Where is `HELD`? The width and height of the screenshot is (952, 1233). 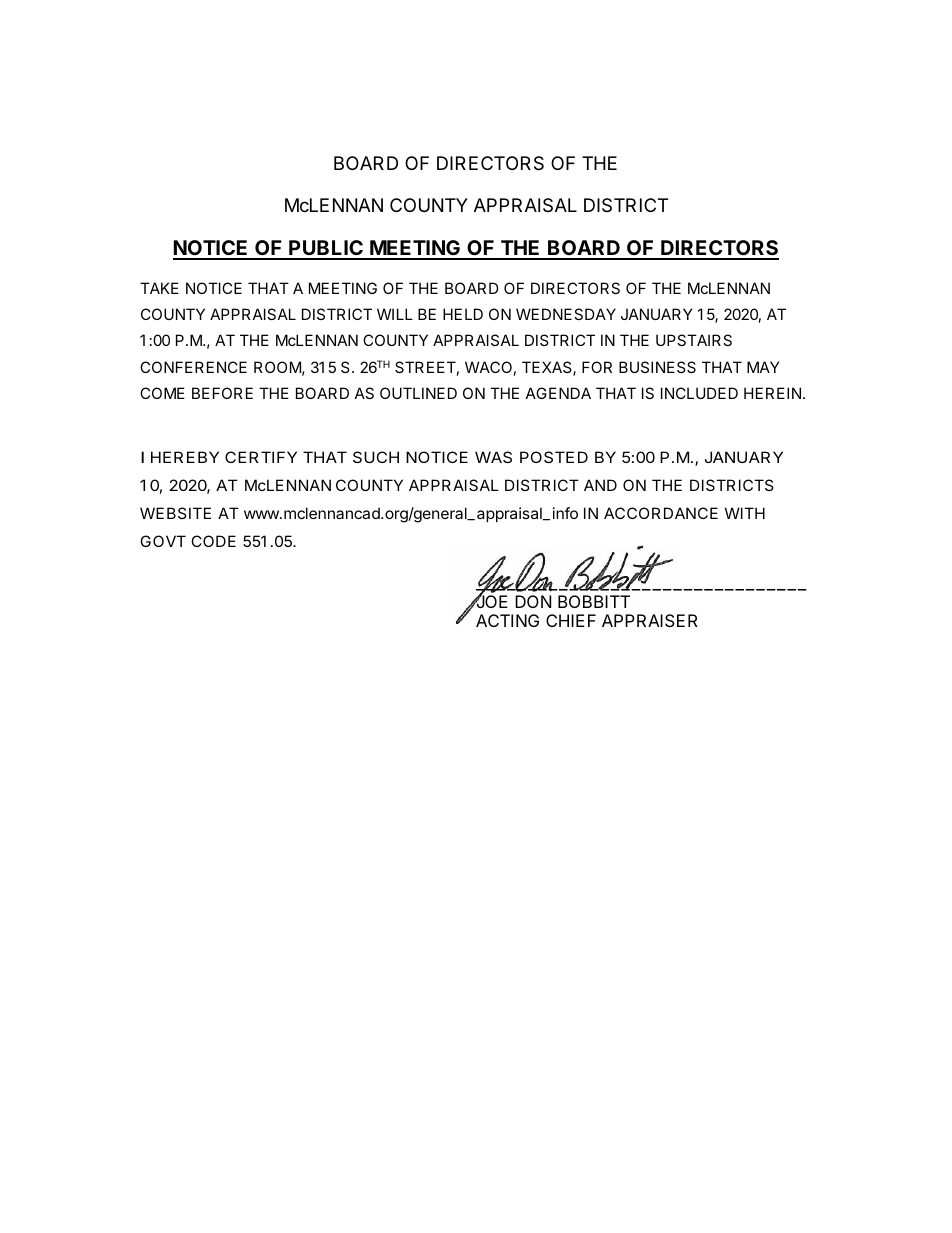
HELD is located at coordinates (463, 314).
